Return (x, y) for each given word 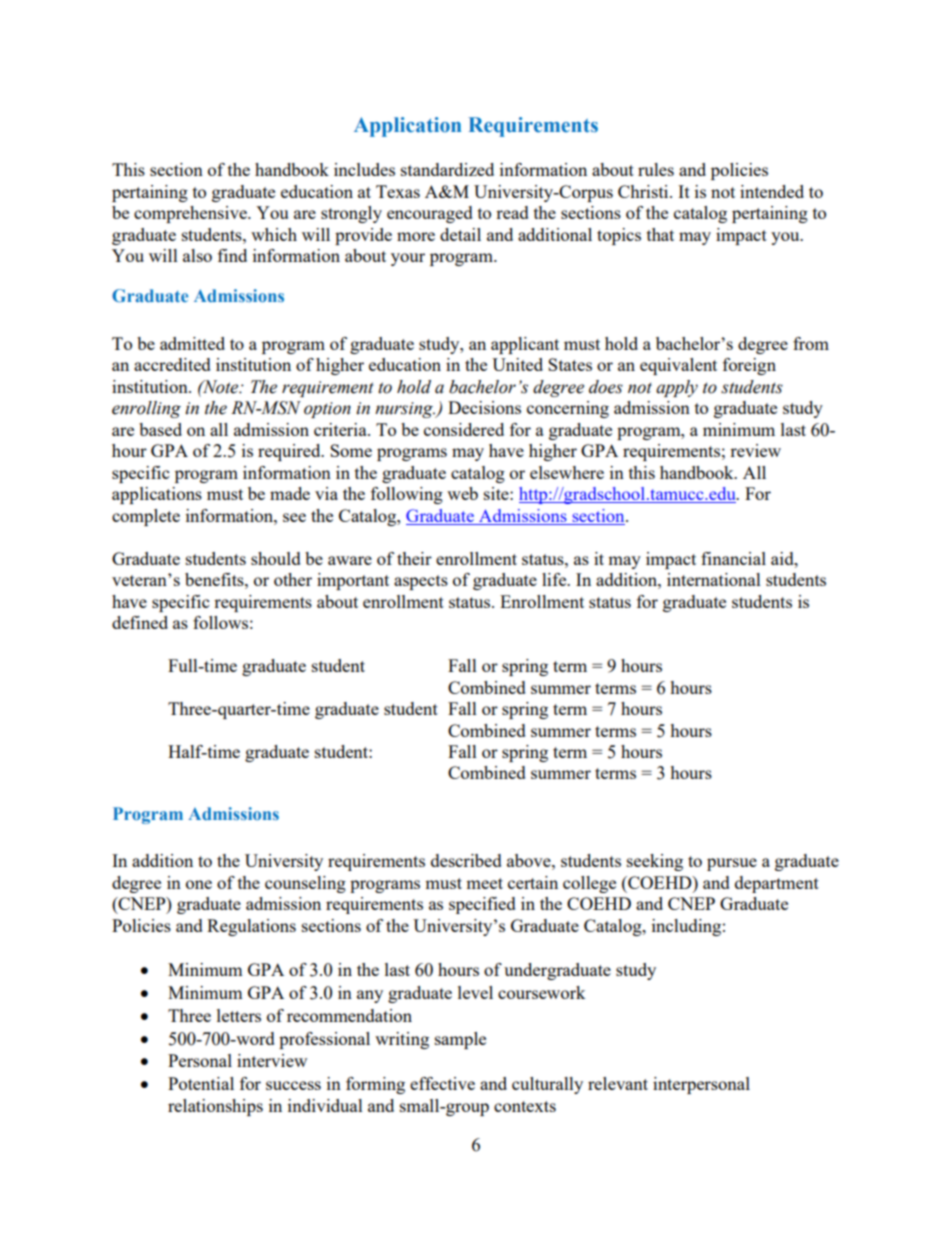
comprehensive (191, 214)
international (714, 579)
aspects (421, 582)
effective (442, 1083)
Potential (201, 1083)
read (512, 212)
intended (772, 191)
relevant (618, 1083)
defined (140, 622)
